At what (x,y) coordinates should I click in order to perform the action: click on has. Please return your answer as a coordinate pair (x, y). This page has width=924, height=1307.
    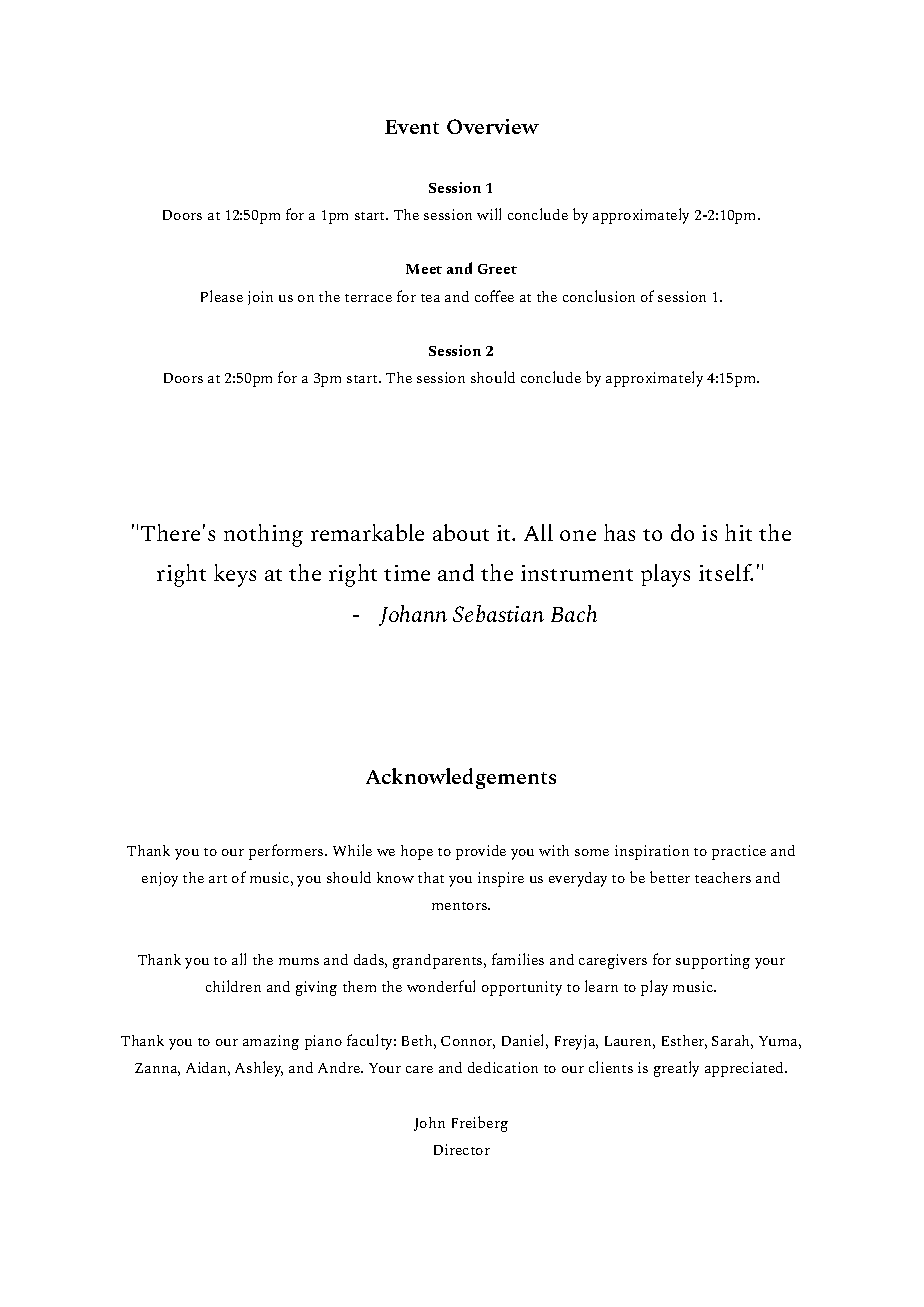
    Looking at the image, I should click on (619, 532).
